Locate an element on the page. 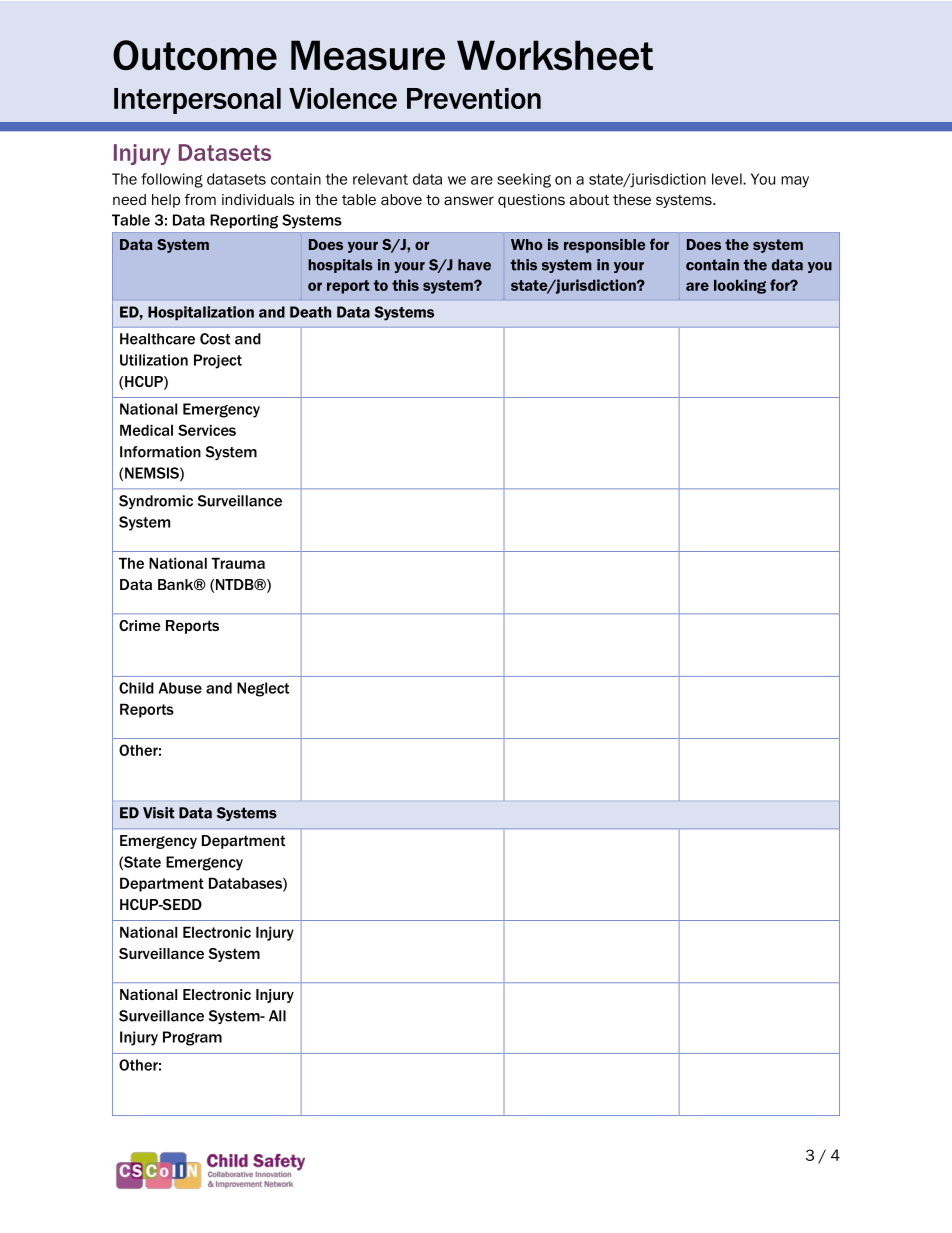 Image resolution: width=952 pixels, height=1233 pixels. level is located at coordinates (728, 179).
